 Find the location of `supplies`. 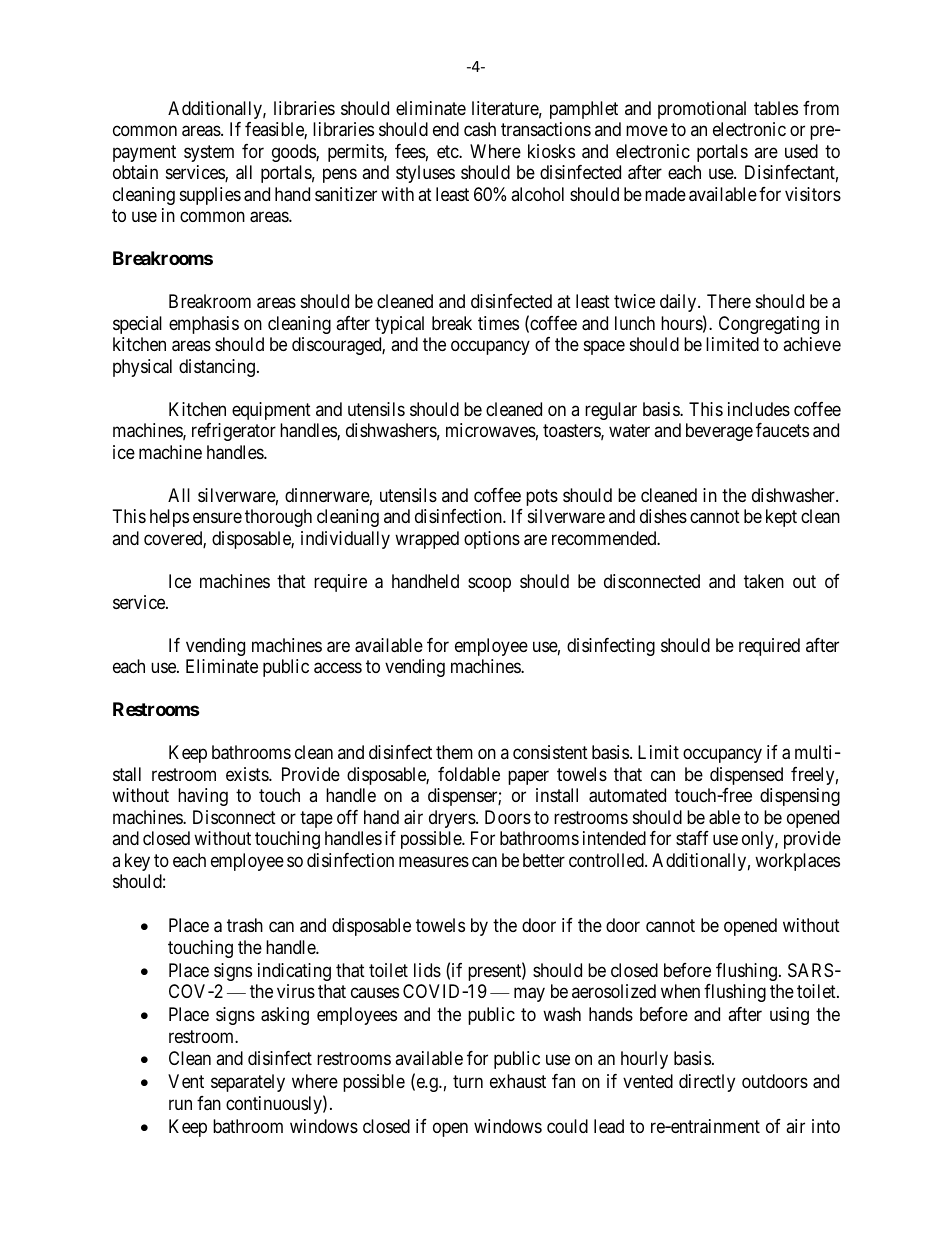

supplies is located at coordinates (210, 196).
